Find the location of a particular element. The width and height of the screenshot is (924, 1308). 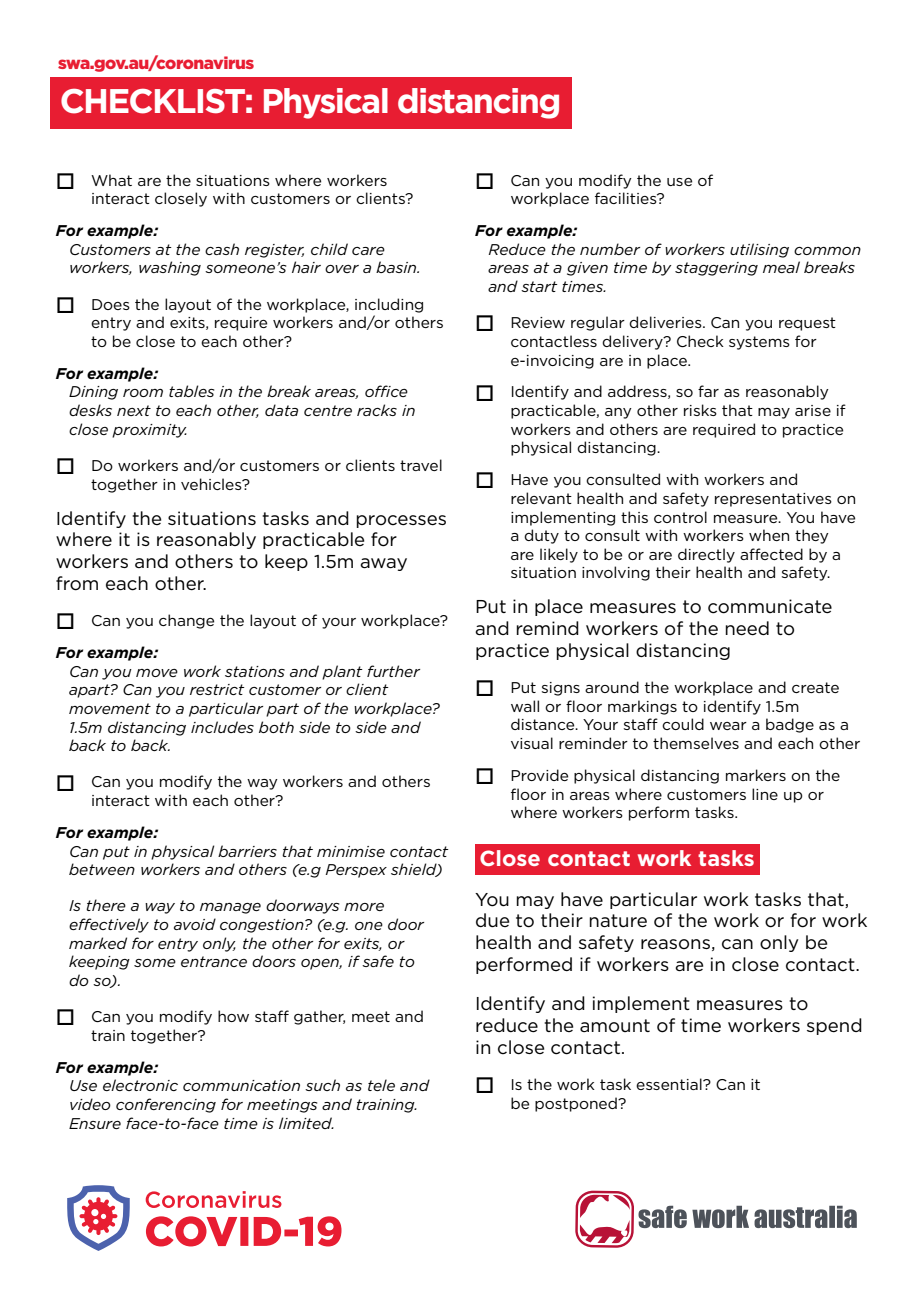

tele is located at coordinates (381, 1085).
